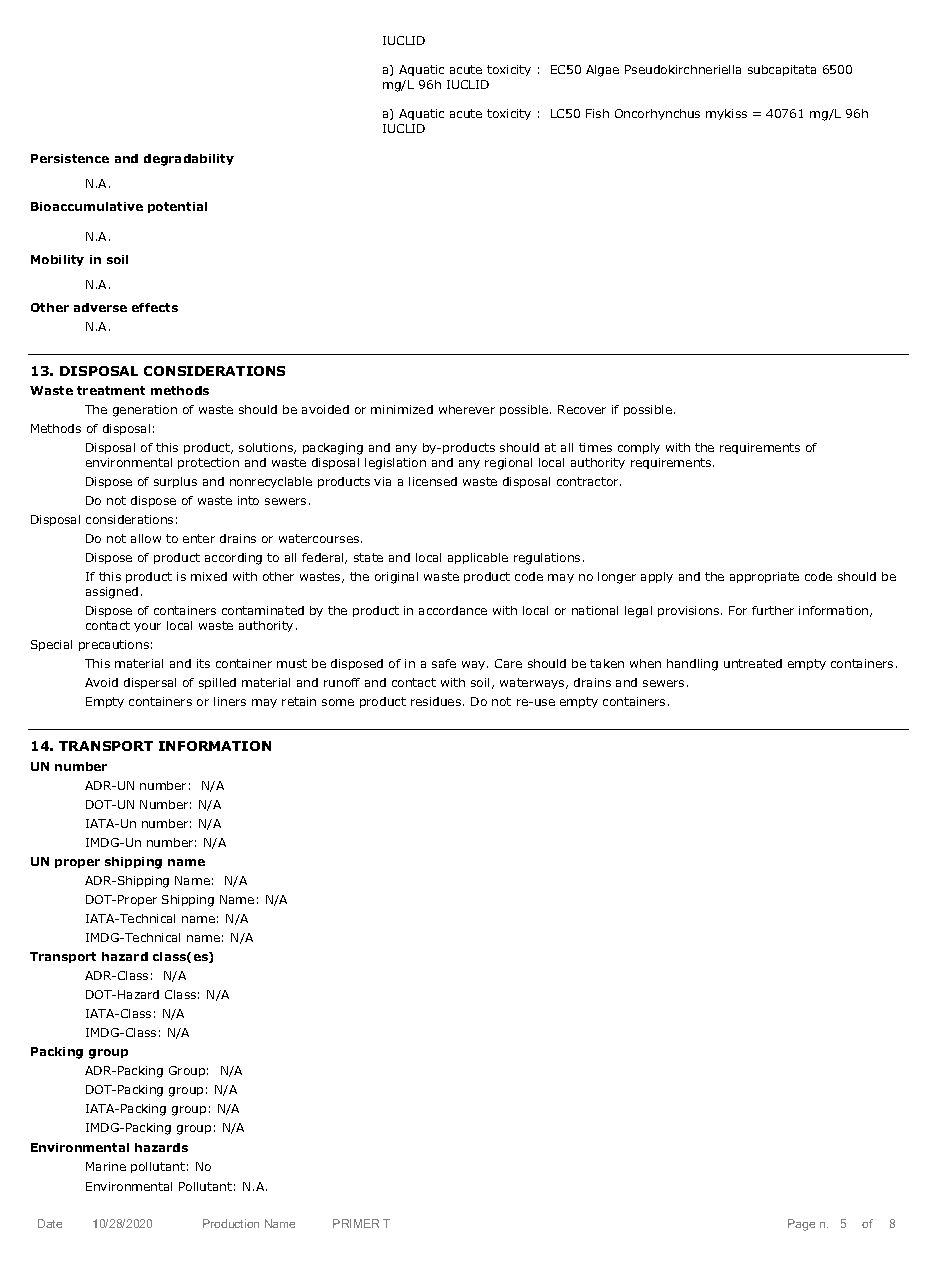 This image has height=1288, width=932. What do you see at coordinates (692, 665) in the image?
I see `handling` at bounding box center [692, 665].
